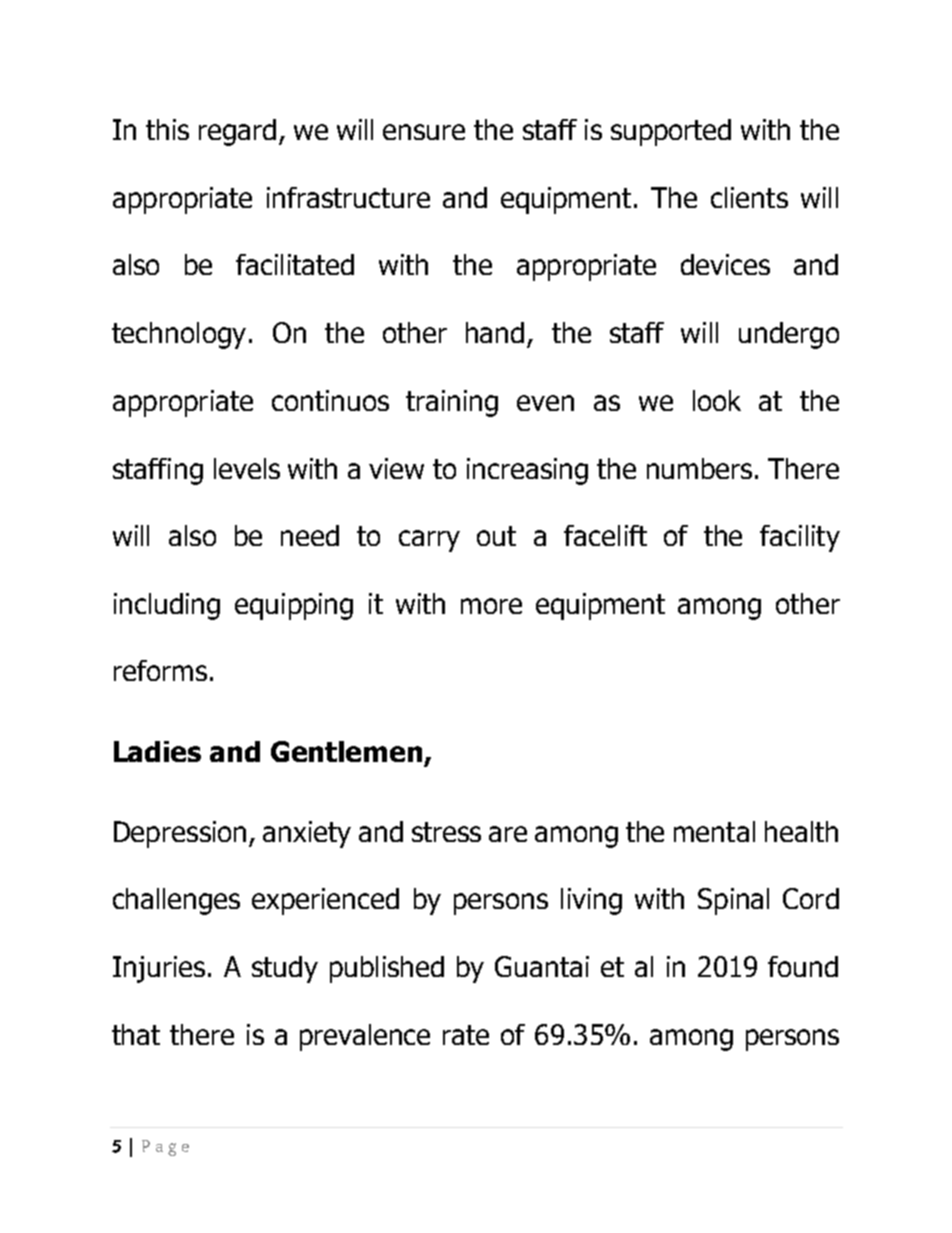  I want to click on numbers, so click(699, 468).
